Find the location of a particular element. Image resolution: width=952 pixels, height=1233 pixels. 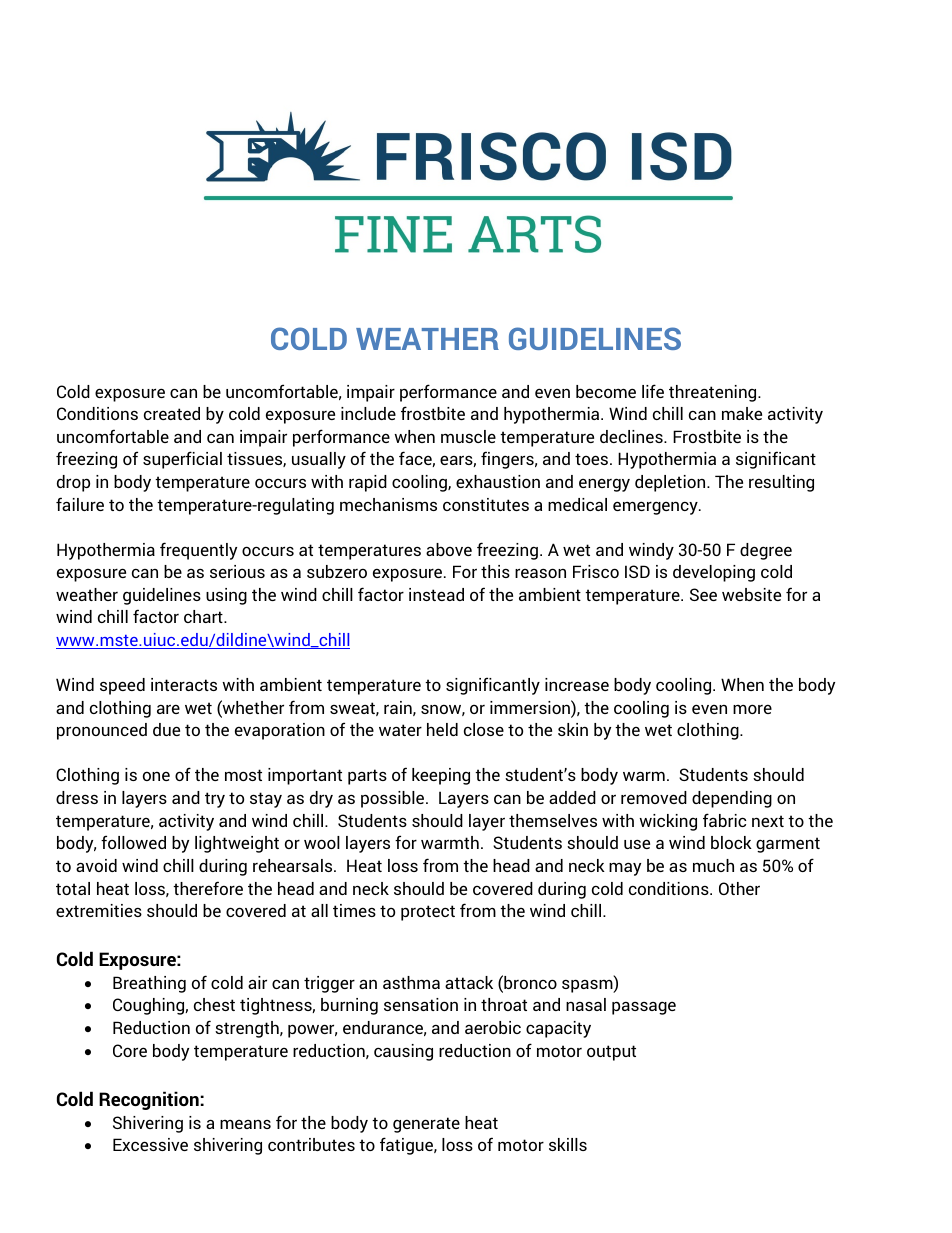

generate is located at coordinates (426, 1125).
